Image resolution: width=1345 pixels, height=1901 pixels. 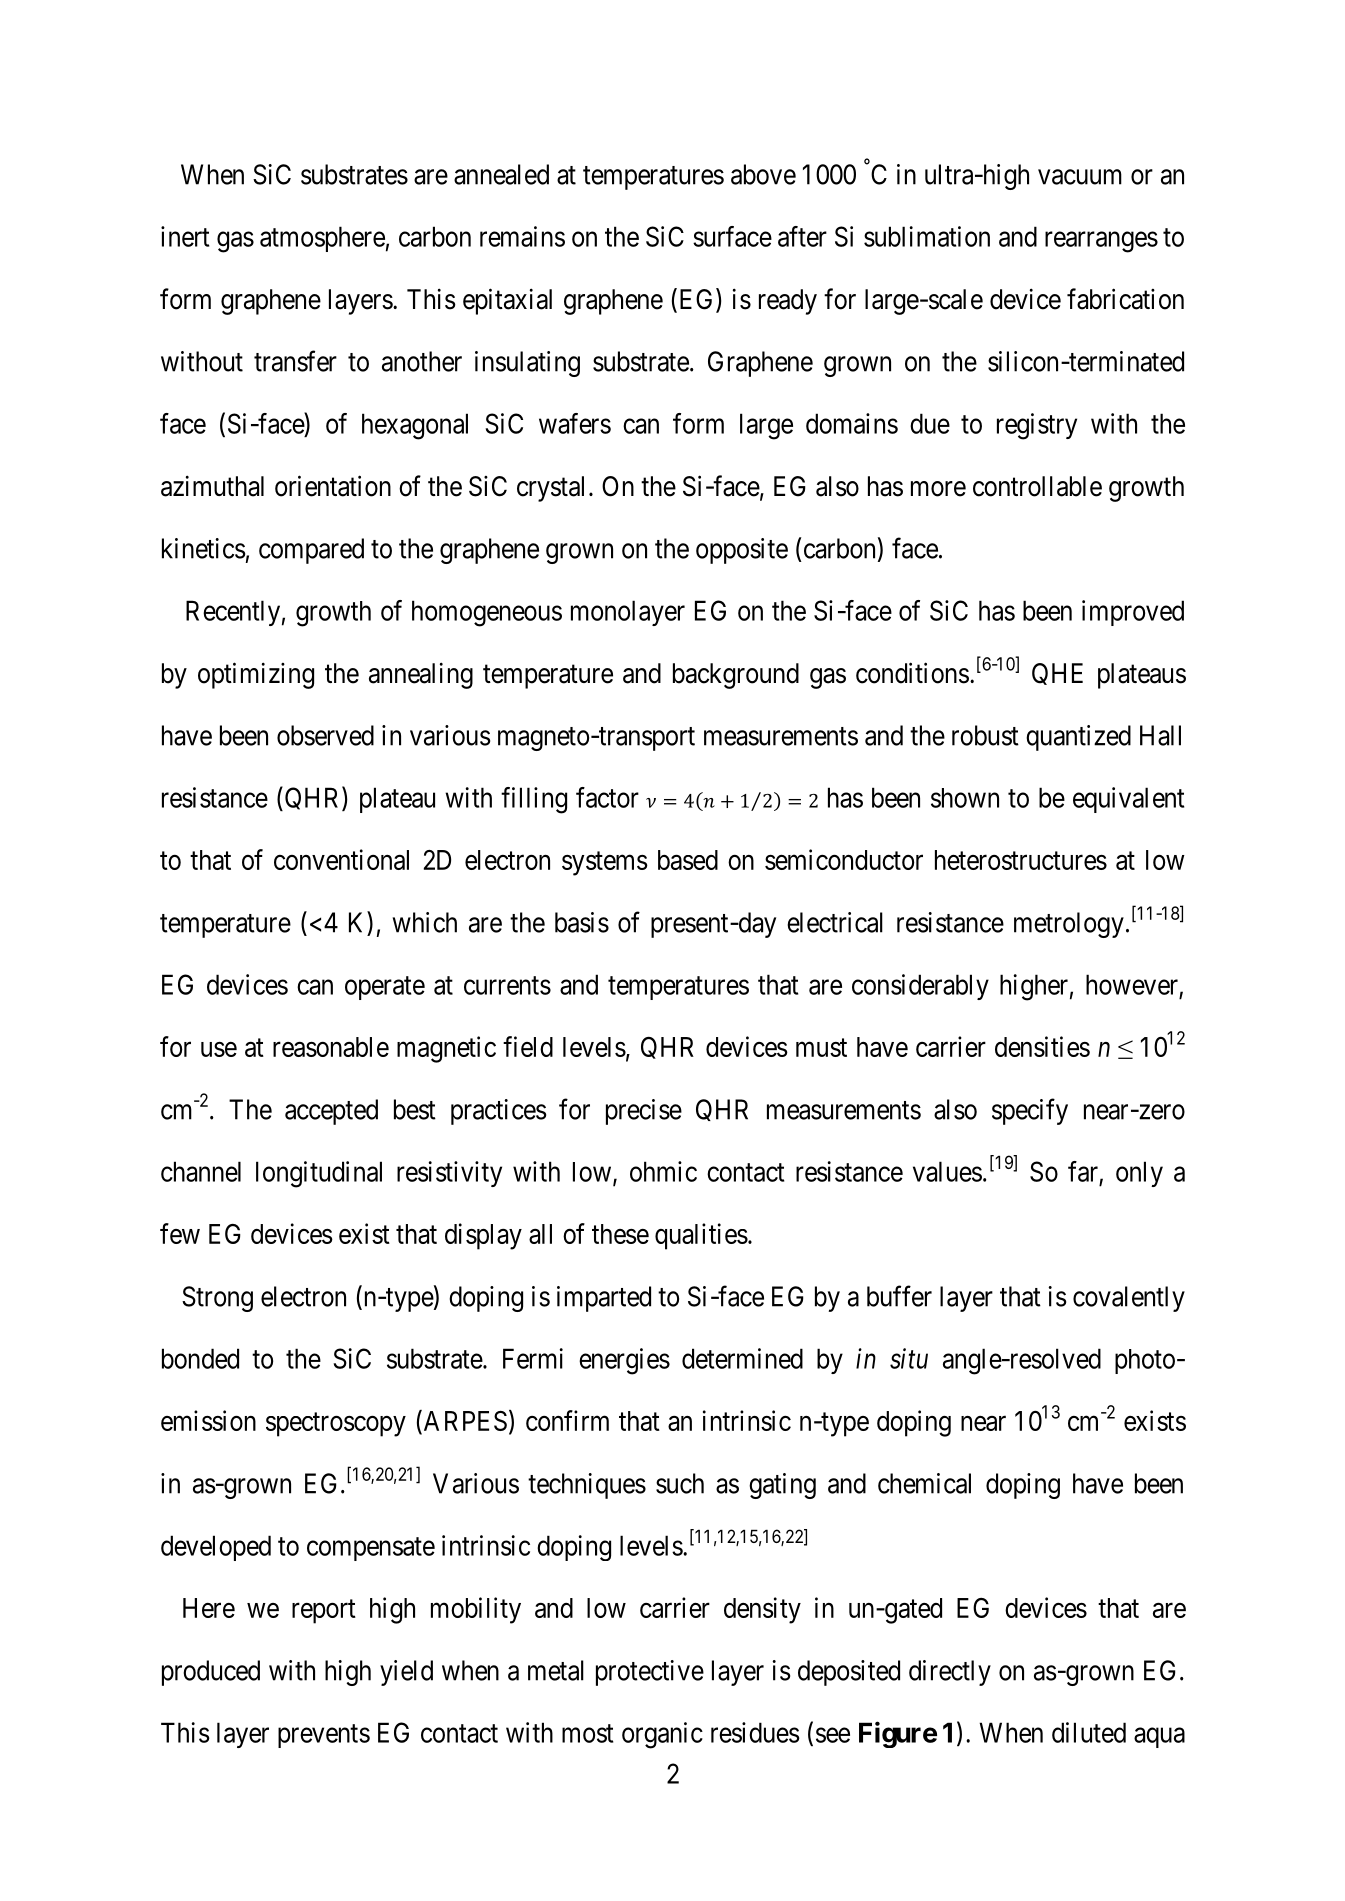 I want to click on longitudinal, so click(x=319, y=1174).
